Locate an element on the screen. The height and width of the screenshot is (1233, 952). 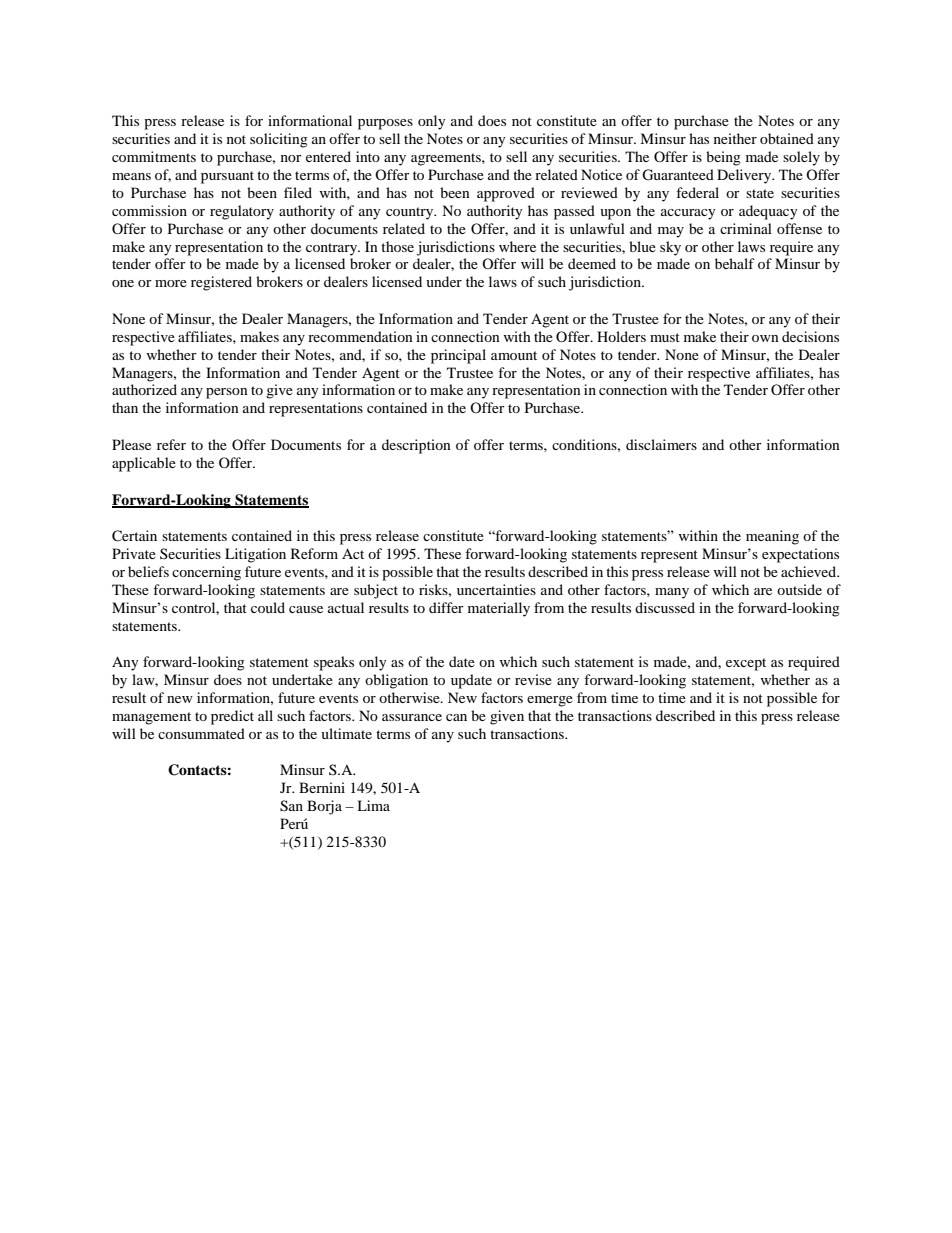
San is located at coordinates (291, 806).
